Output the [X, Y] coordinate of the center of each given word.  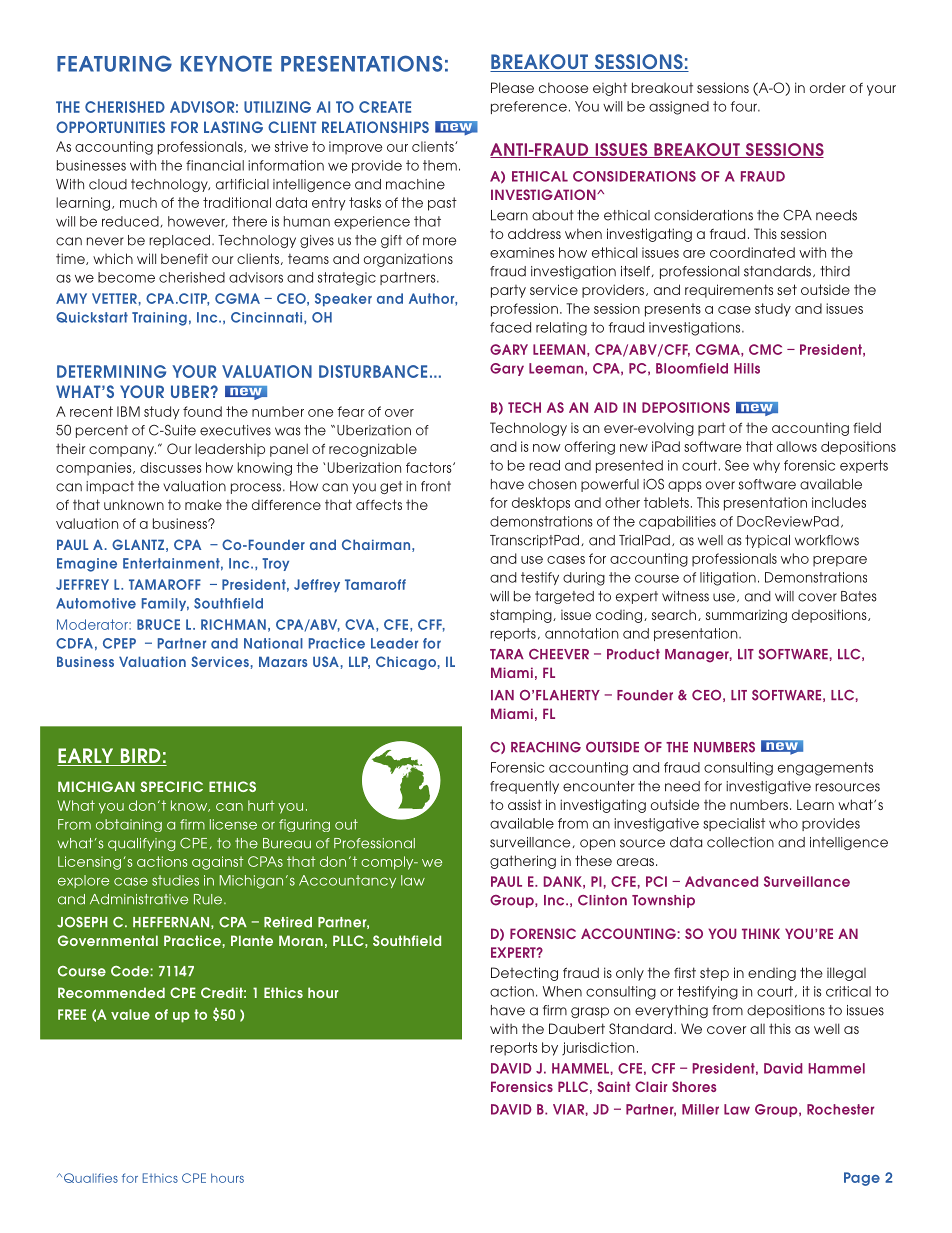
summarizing [746, 616]
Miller [700, 1109]
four [745, 106]
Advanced [721, 881]
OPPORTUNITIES [110, 127]
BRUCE [158, 624]
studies [175, 880]
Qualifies [89, 1178]
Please [512, 87]
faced [510, 327]
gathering [523, 862]
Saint [613, 1086]
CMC [765, 349]
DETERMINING [111, 371]
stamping [522, 616]
